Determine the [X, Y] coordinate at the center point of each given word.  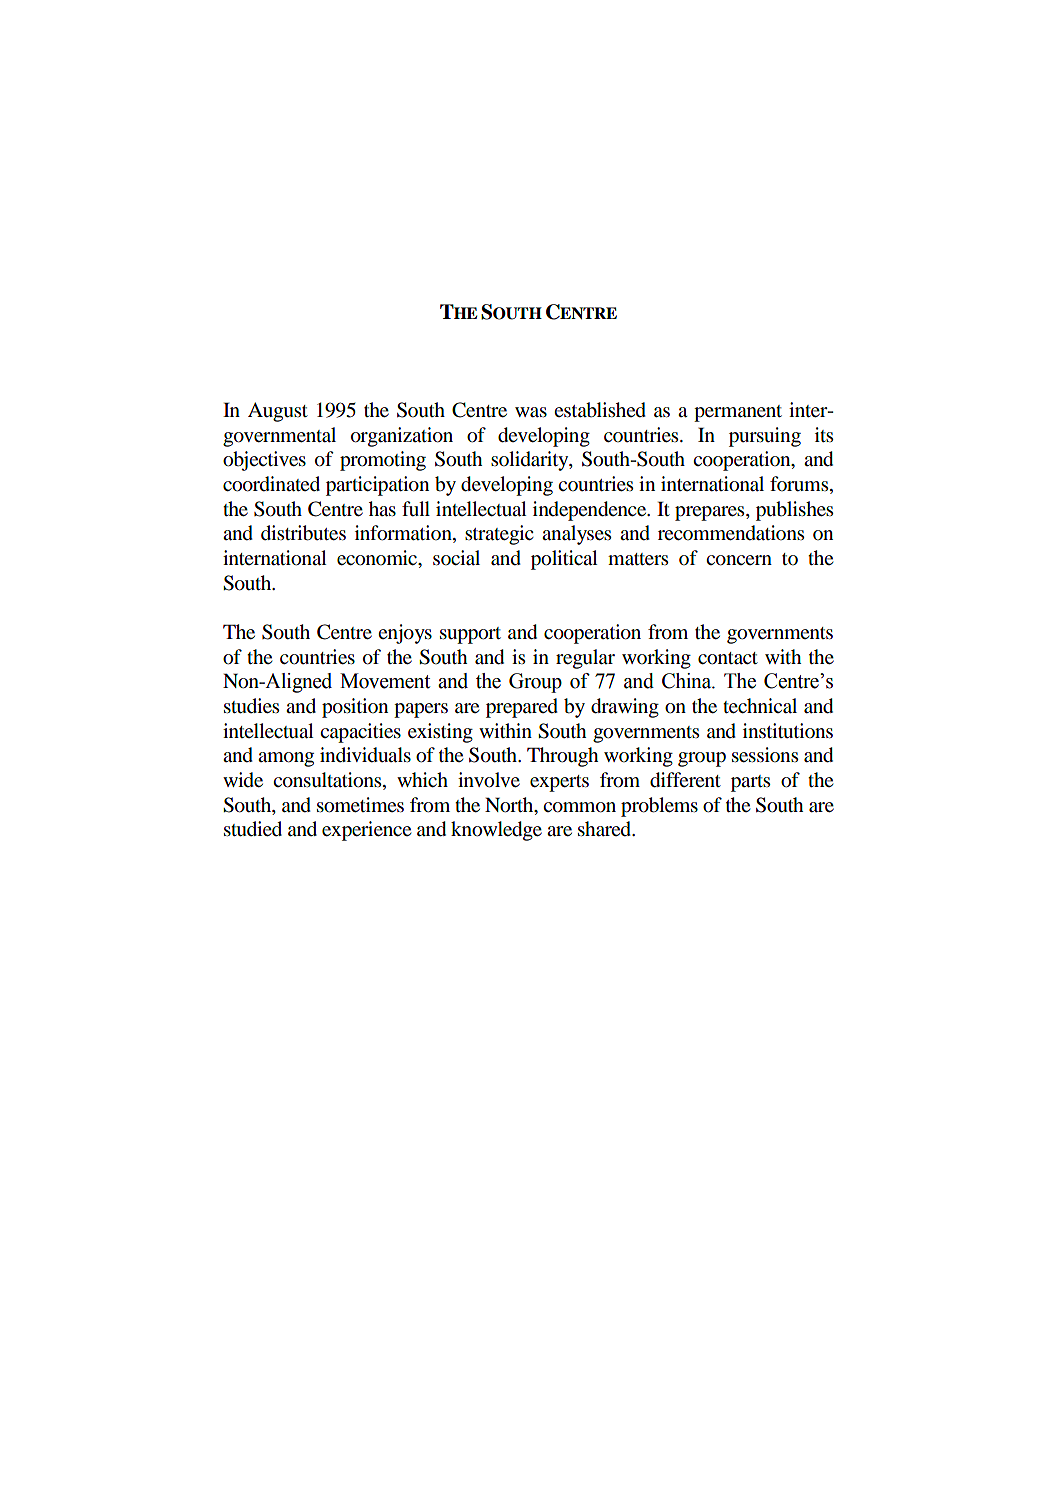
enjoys [405, 634]
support [470, 635]
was [531, 412]
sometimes [360, 805]
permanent [738, 413]
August [278, 412]
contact [728, 658]
